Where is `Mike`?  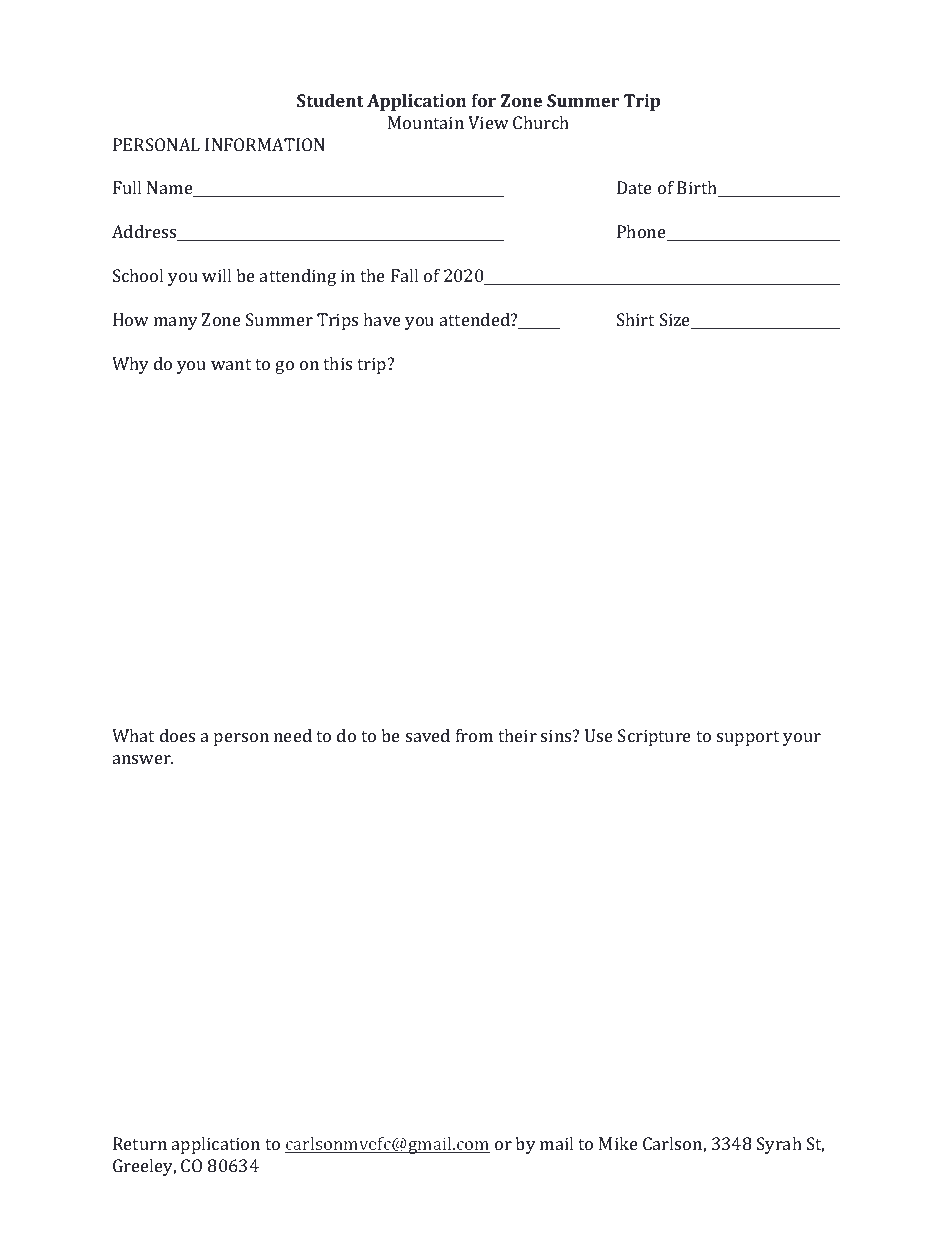
Mike is located at coordinates (618, 1143).
